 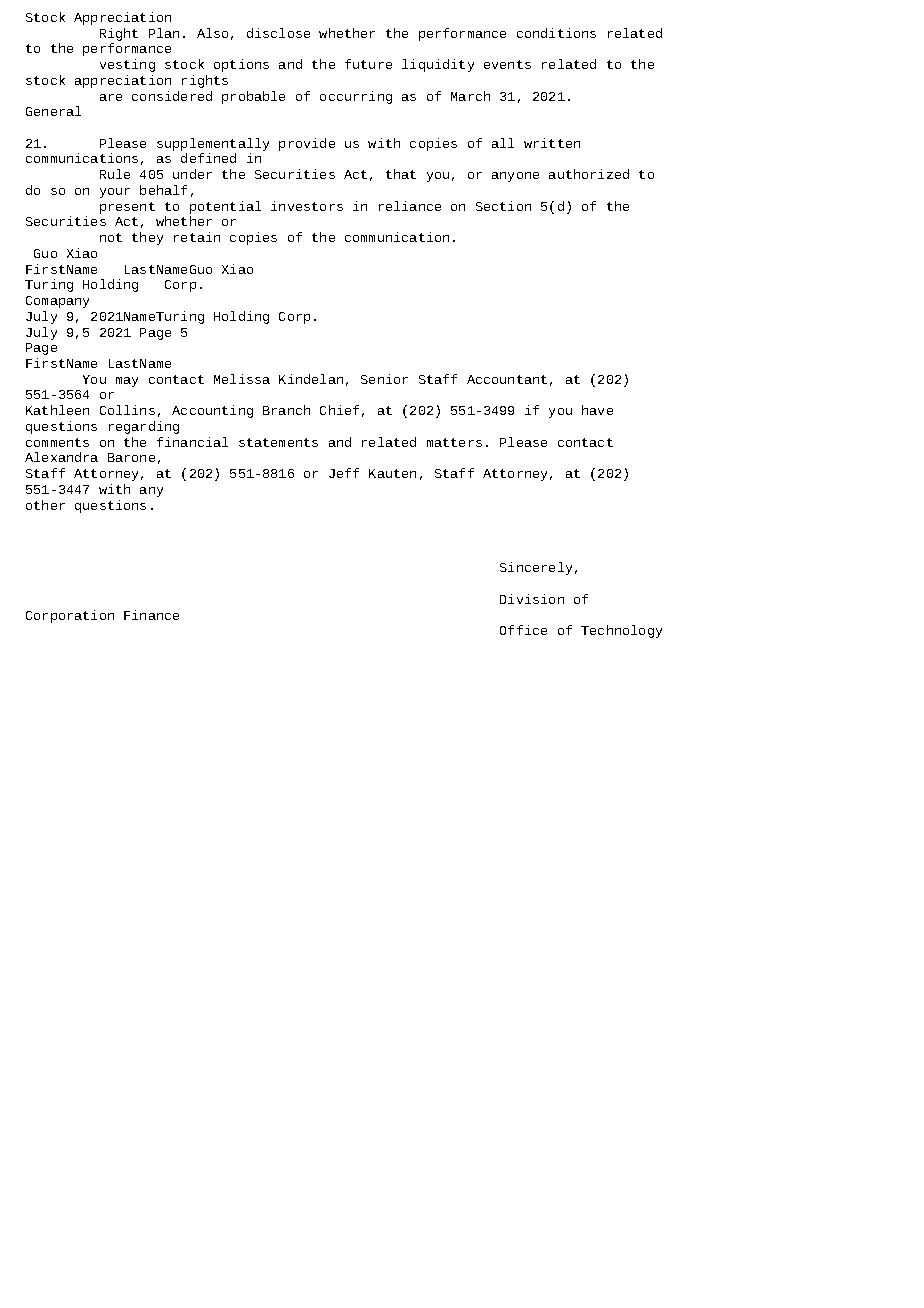 What do you see at coordinates (384, 379) in the document?
I see `Senior` at bounding box center [384, 379].
